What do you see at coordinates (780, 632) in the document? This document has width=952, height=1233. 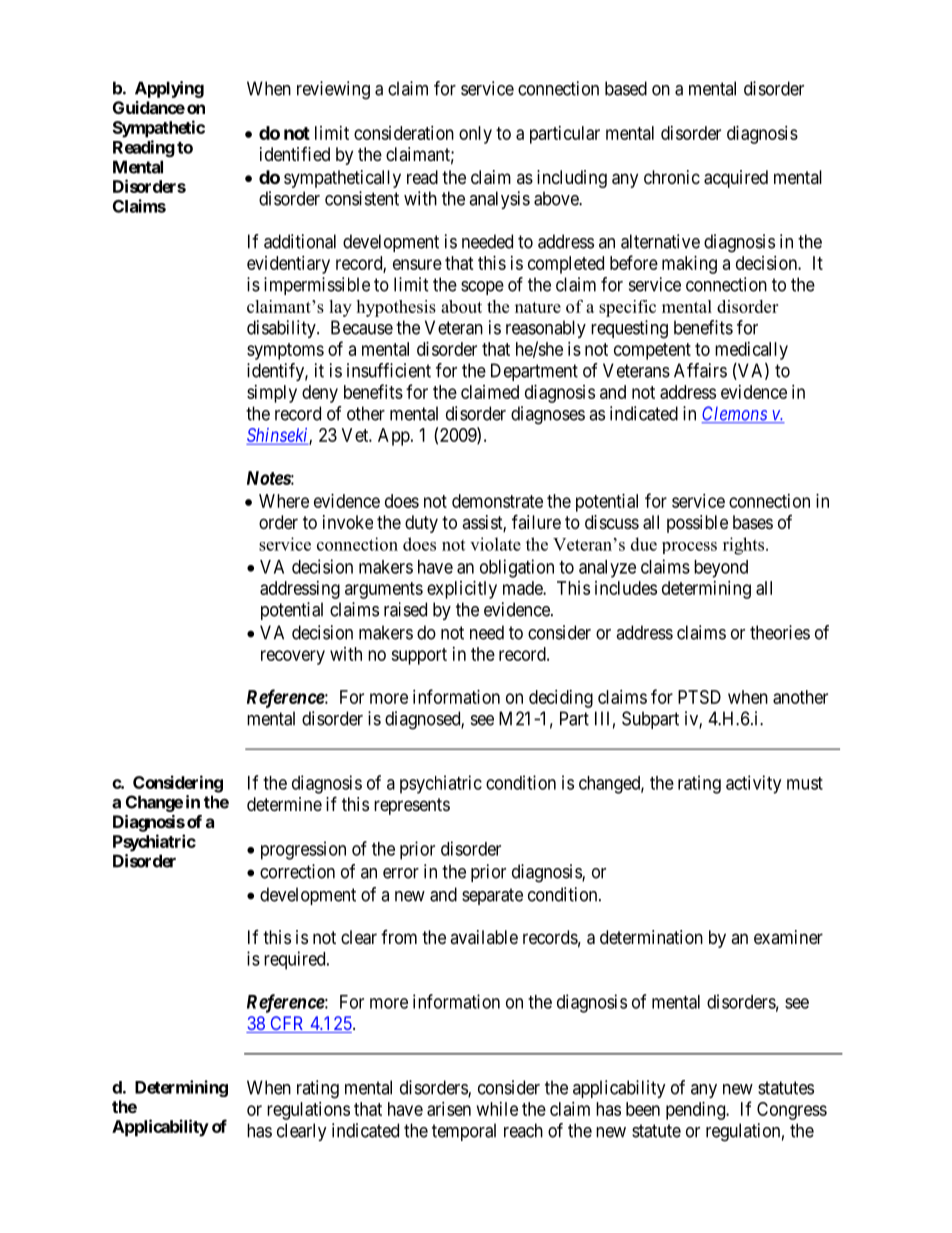 I see `theories` at bounding box center [780, 632].
